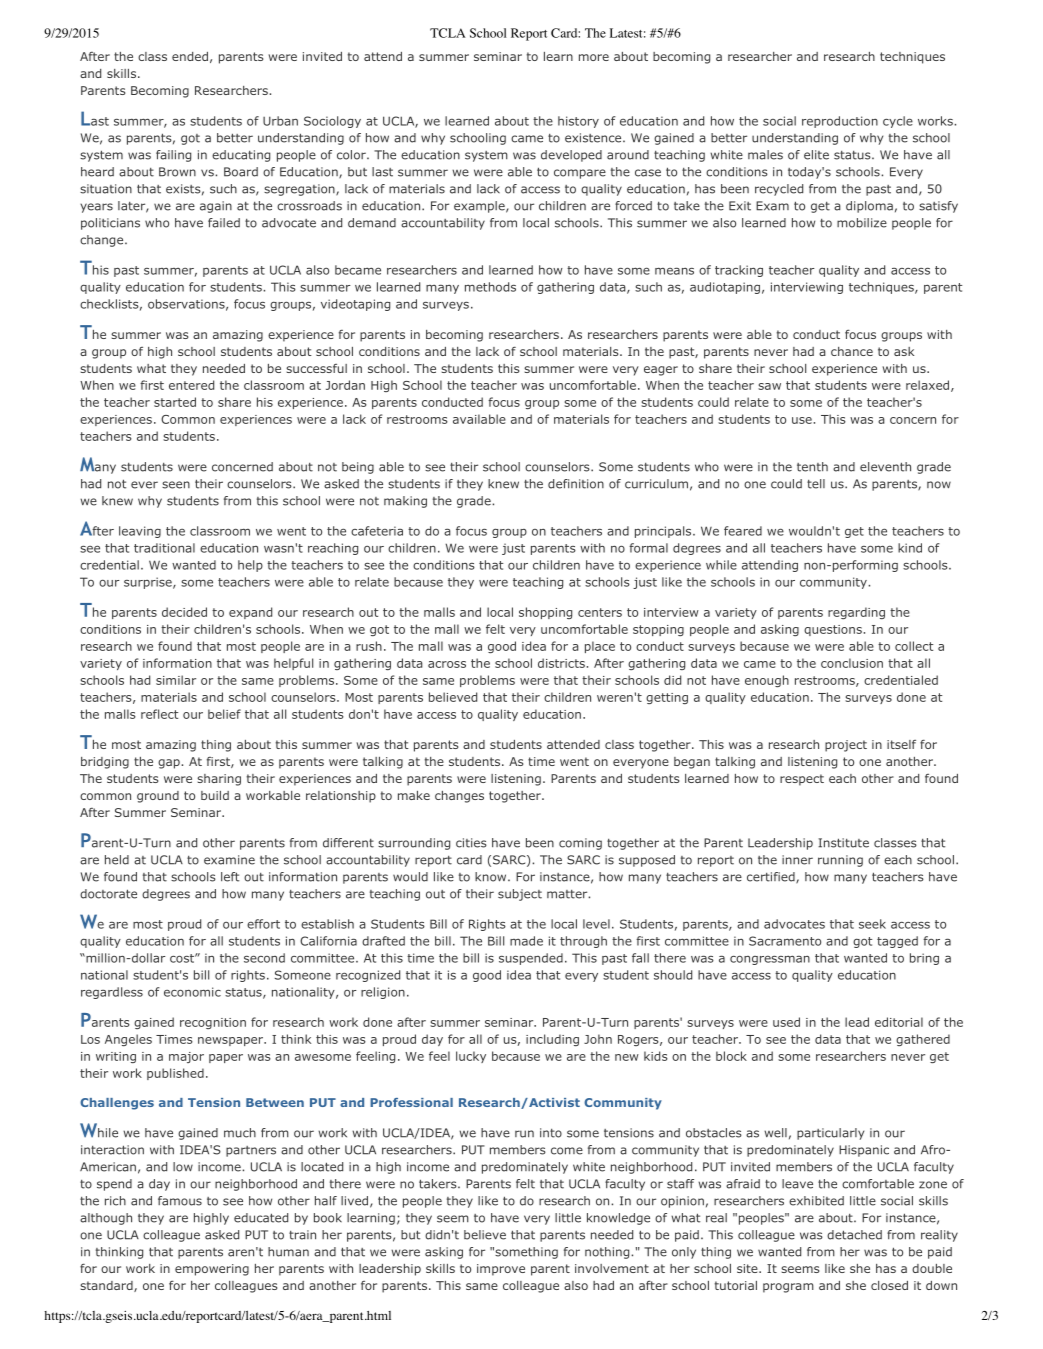 The height and width of the screenshot is (1349, 1043). I want to click on detached, so click(854, 1235).
